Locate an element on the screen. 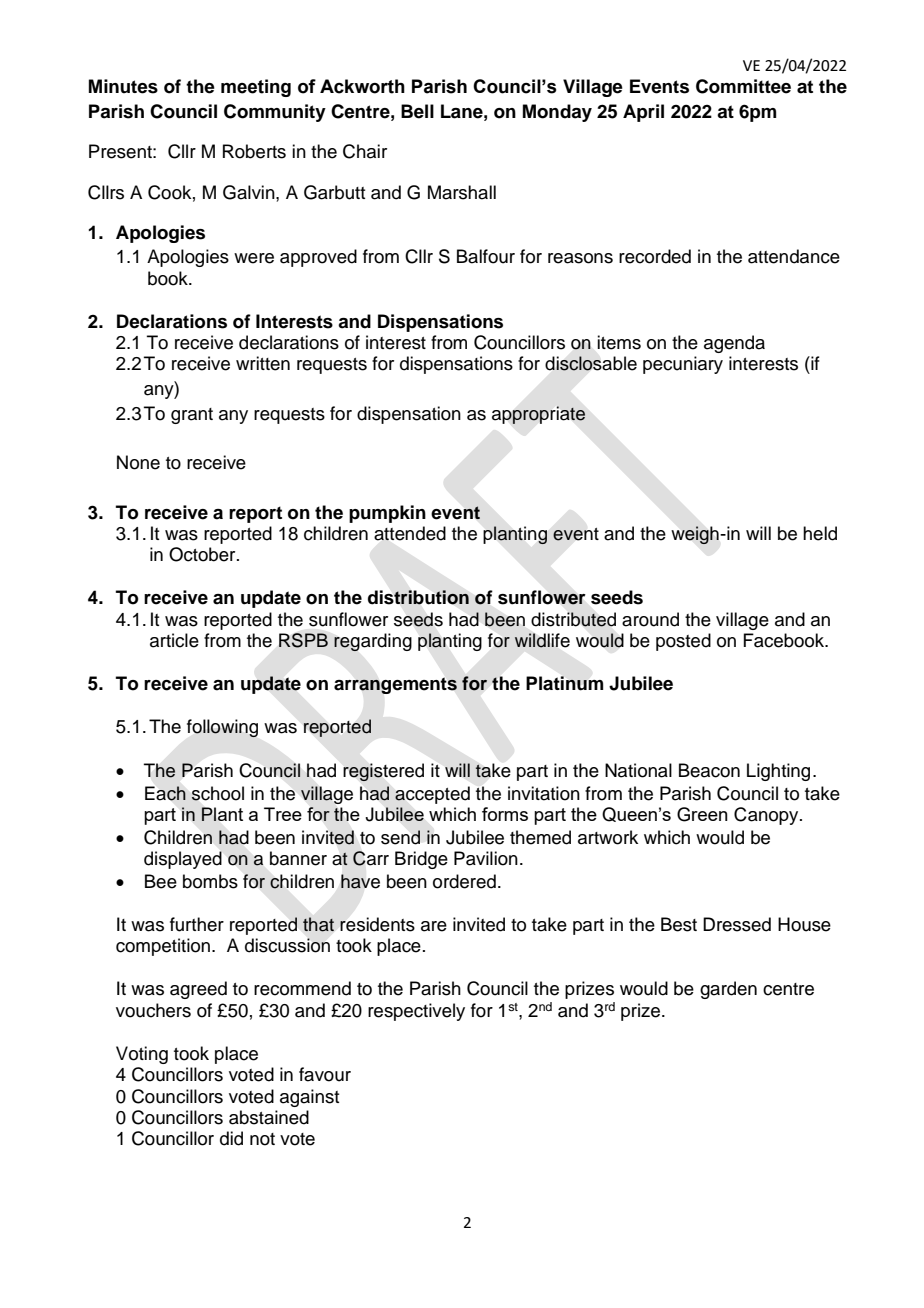  garden is located at coordinates (728, 990).
